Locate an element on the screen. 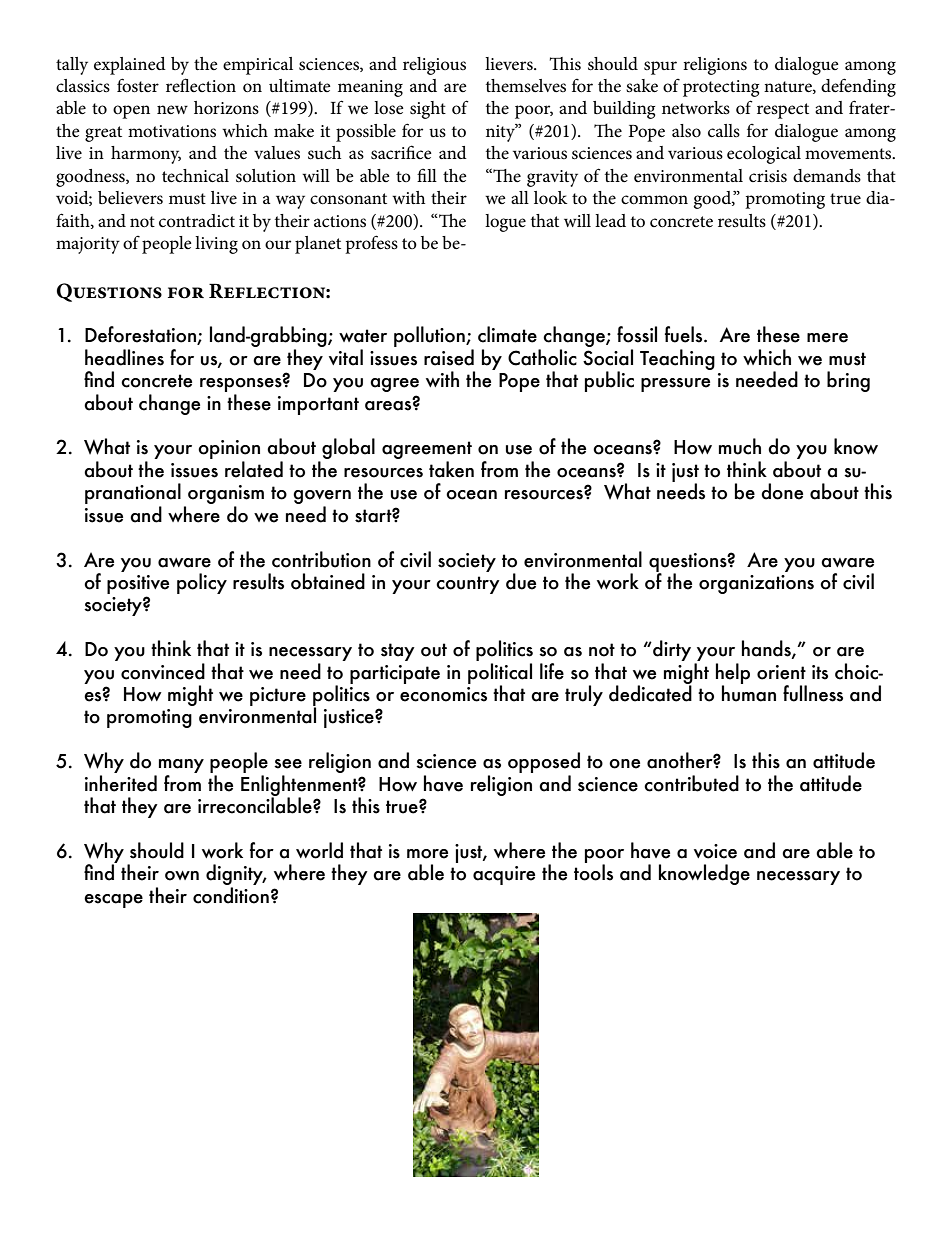  country is located at coordinates (468, 585).
